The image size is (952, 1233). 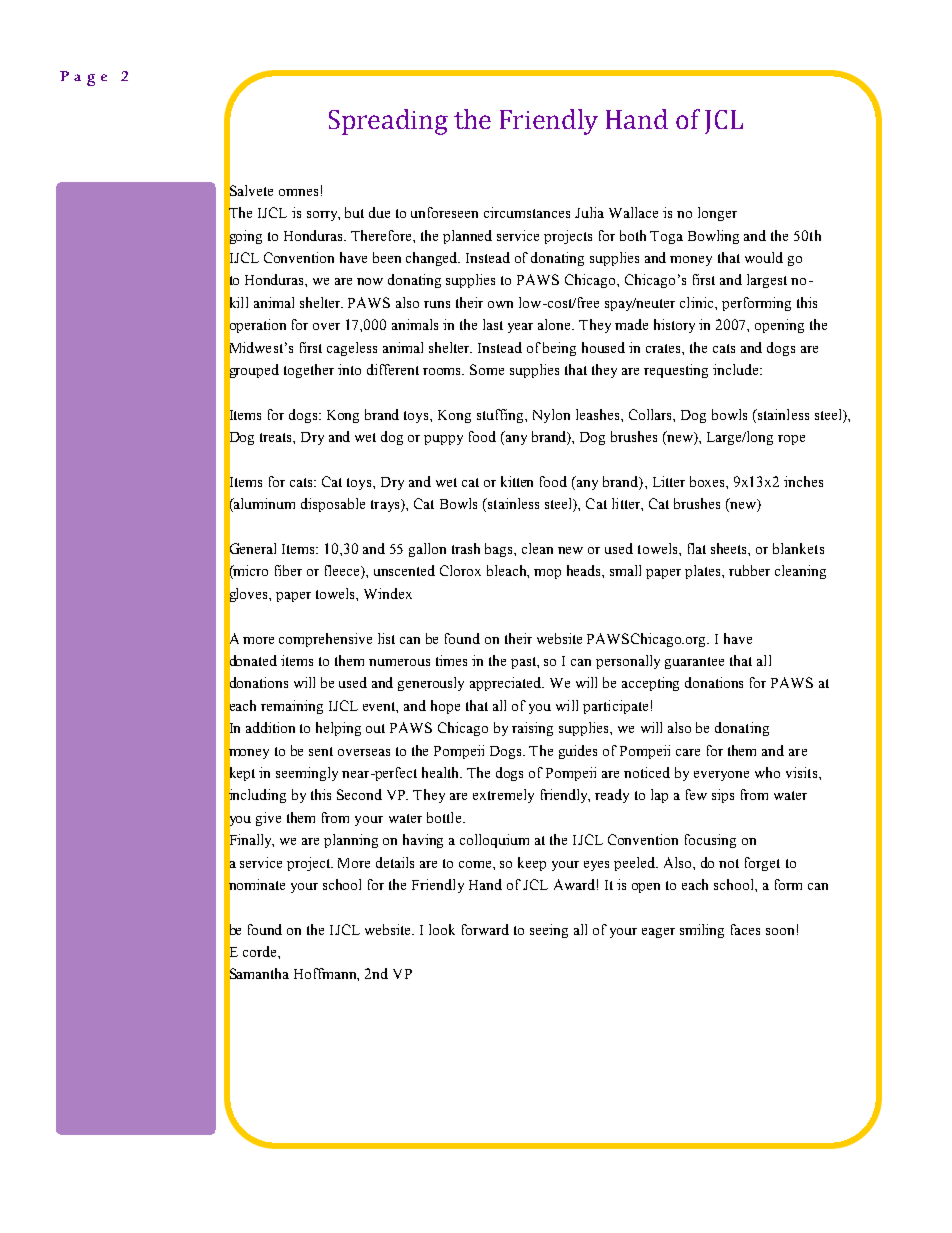 What do you see at coordinates (549, 931) in the screenshot?
I see `seeing` at bounding box center [549, 931].
